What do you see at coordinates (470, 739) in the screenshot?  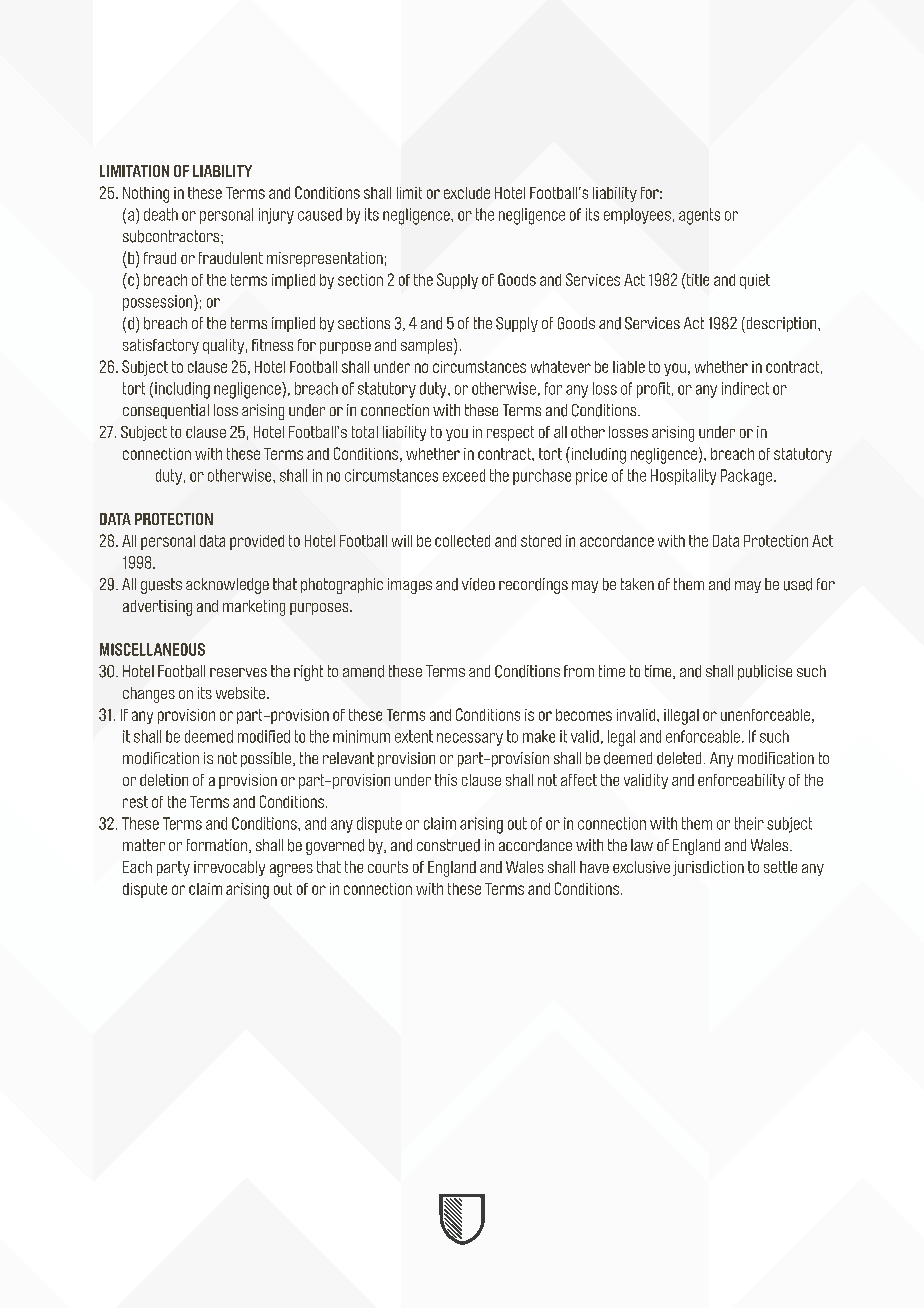 I see `necessary` at bounding box center [470, 739].
